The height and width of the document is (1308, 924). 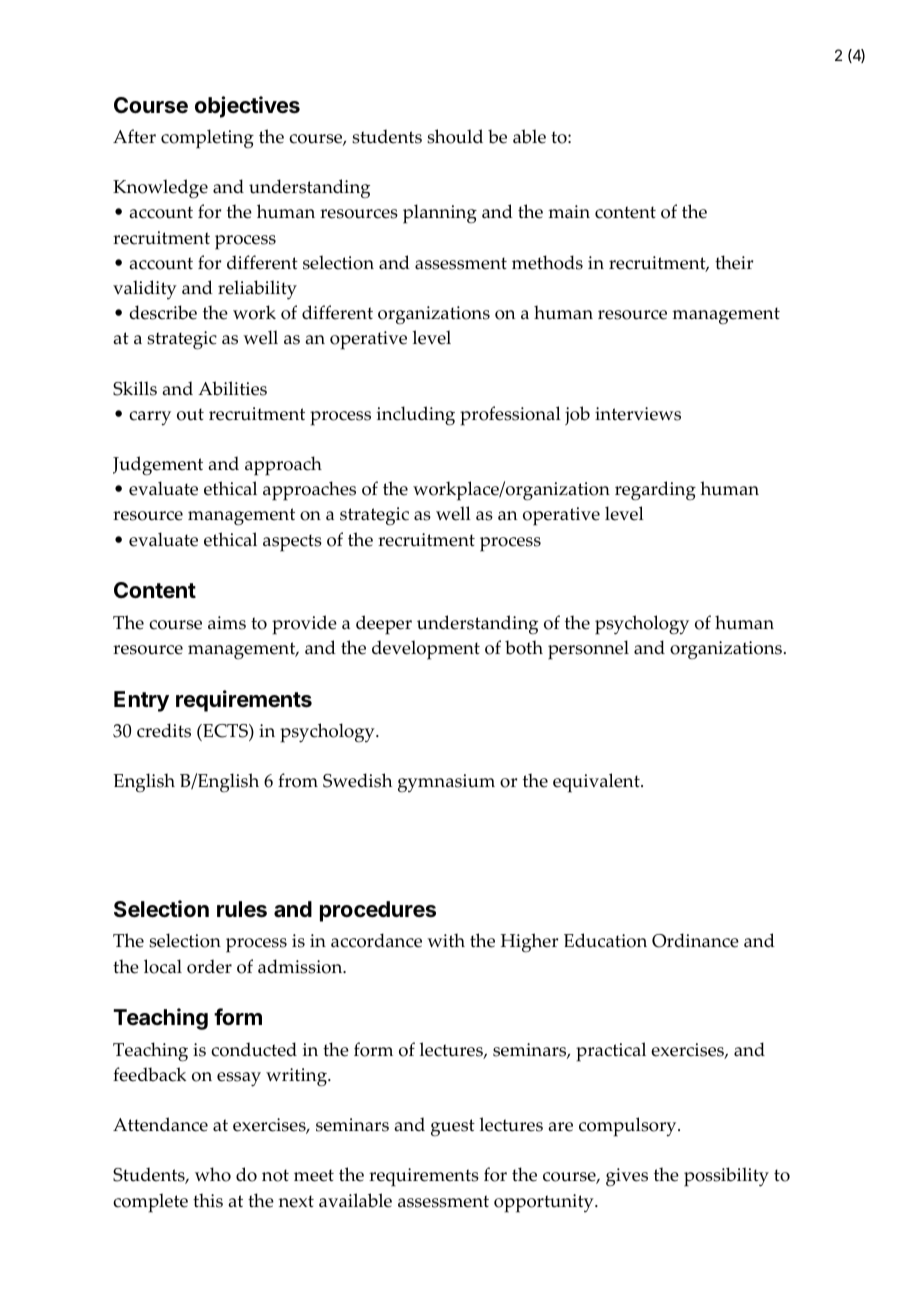 What do you see at coordinates (597, 783) in the document?
I see `equivalent` at bounding box center [597, 783].
